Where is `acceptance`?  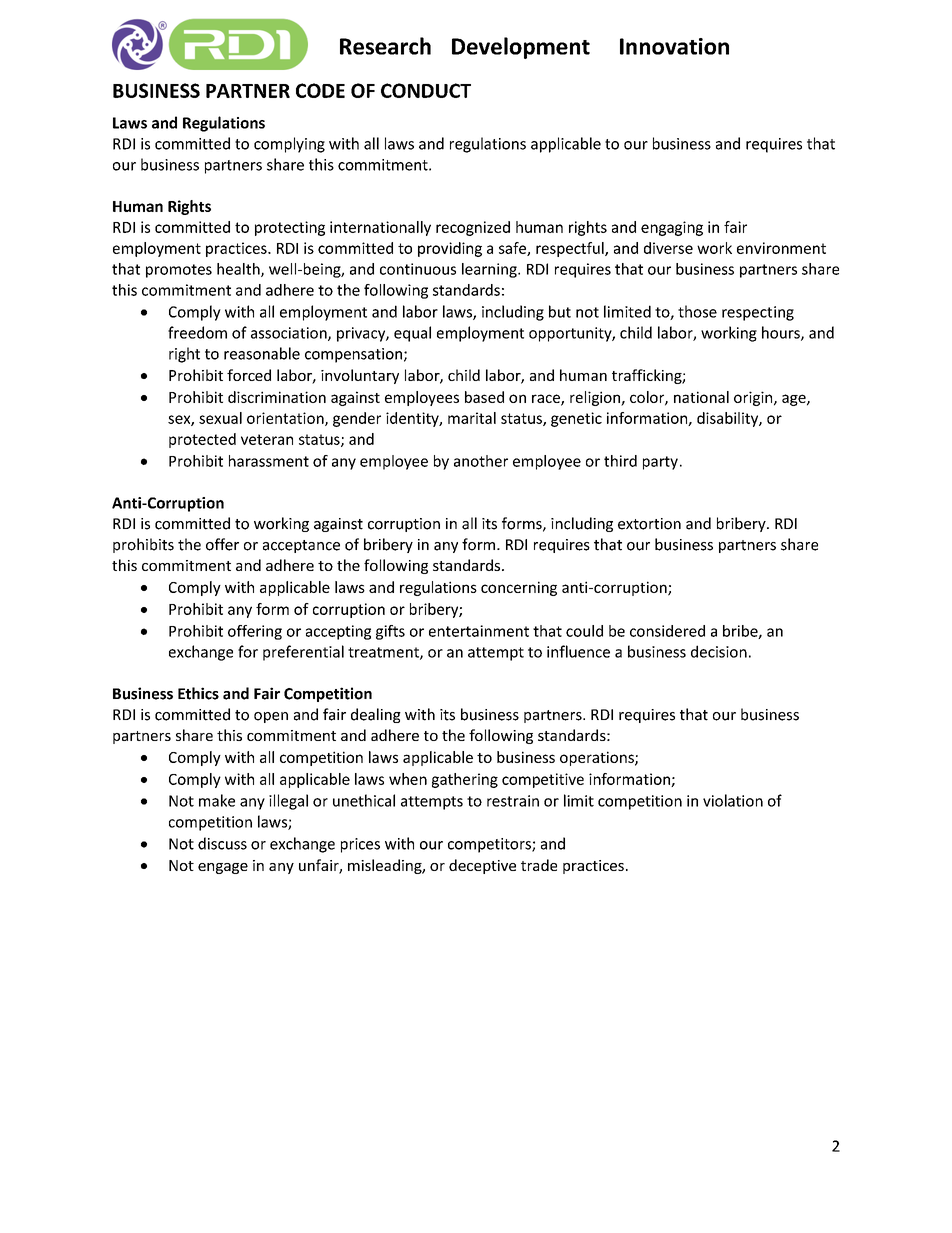 acceptance is located at coordinates (301, 546).
